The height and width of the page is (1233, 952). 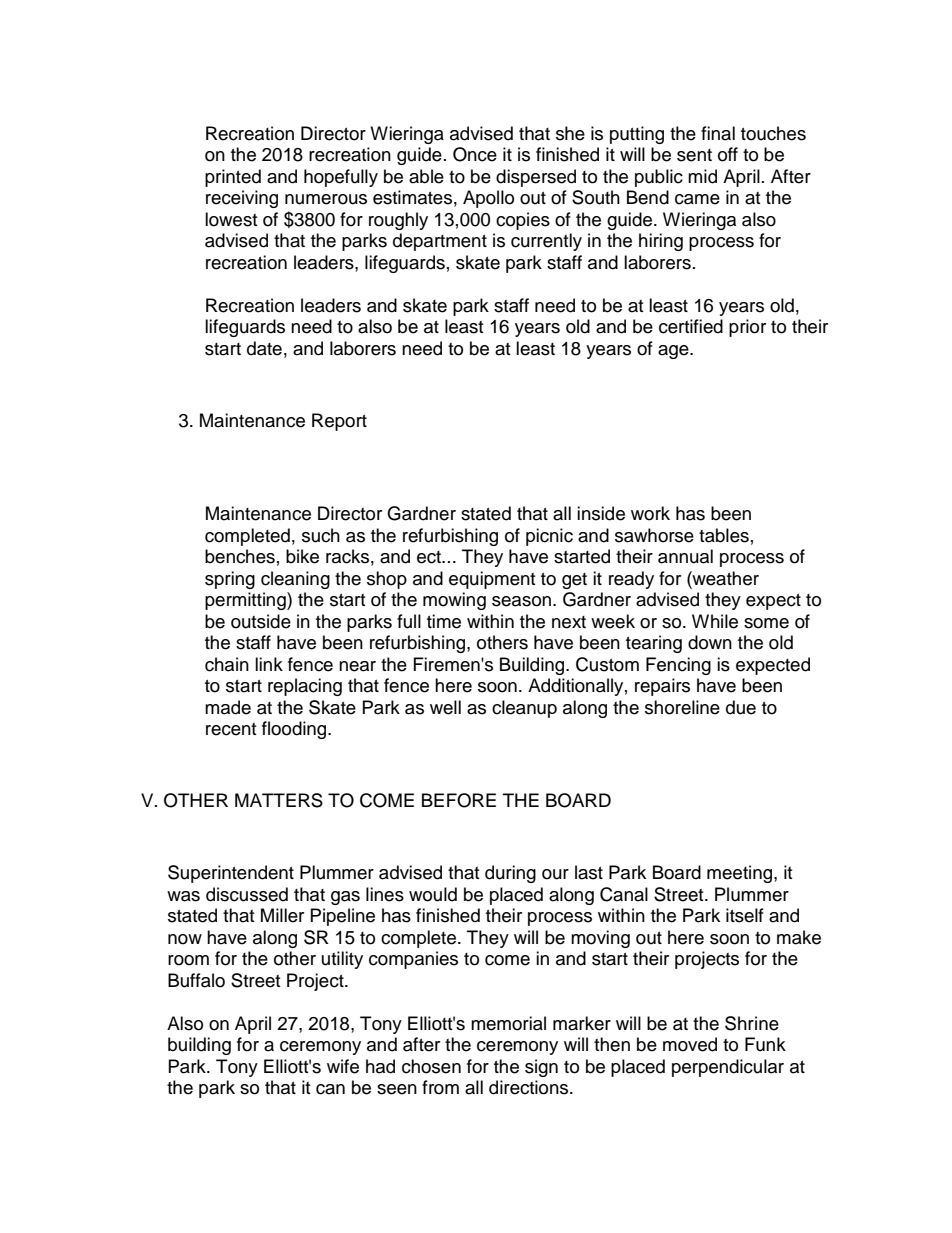 What do you see at coordinates (728, 154) in the page?
I see `off` at bounding box center [728, 154].
